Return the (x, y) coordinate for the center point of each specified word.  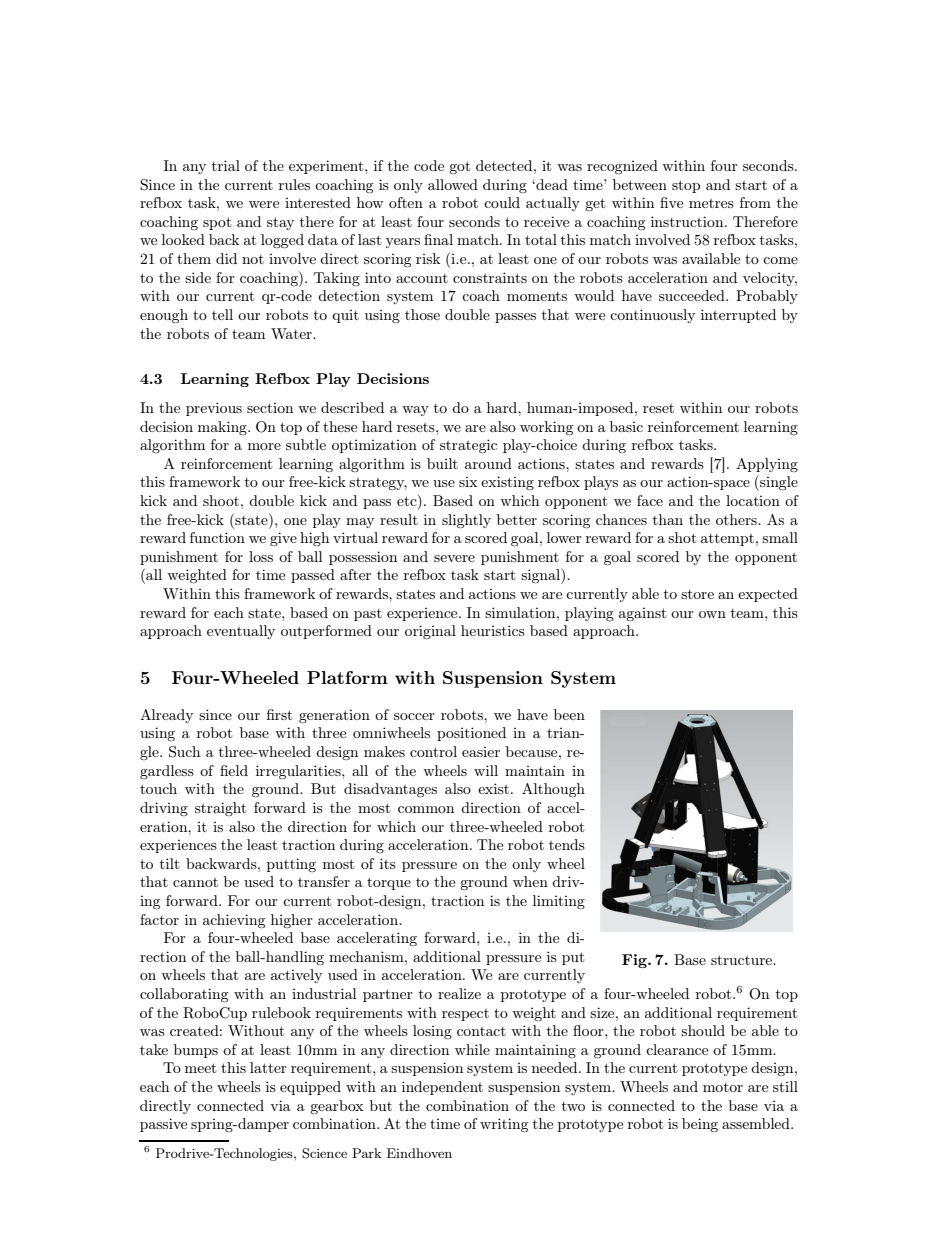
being (700, 1125)
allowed (453, 184)
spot (217, 223)
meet (200, 1068)
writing (504, 1125)
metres (711, 203)
